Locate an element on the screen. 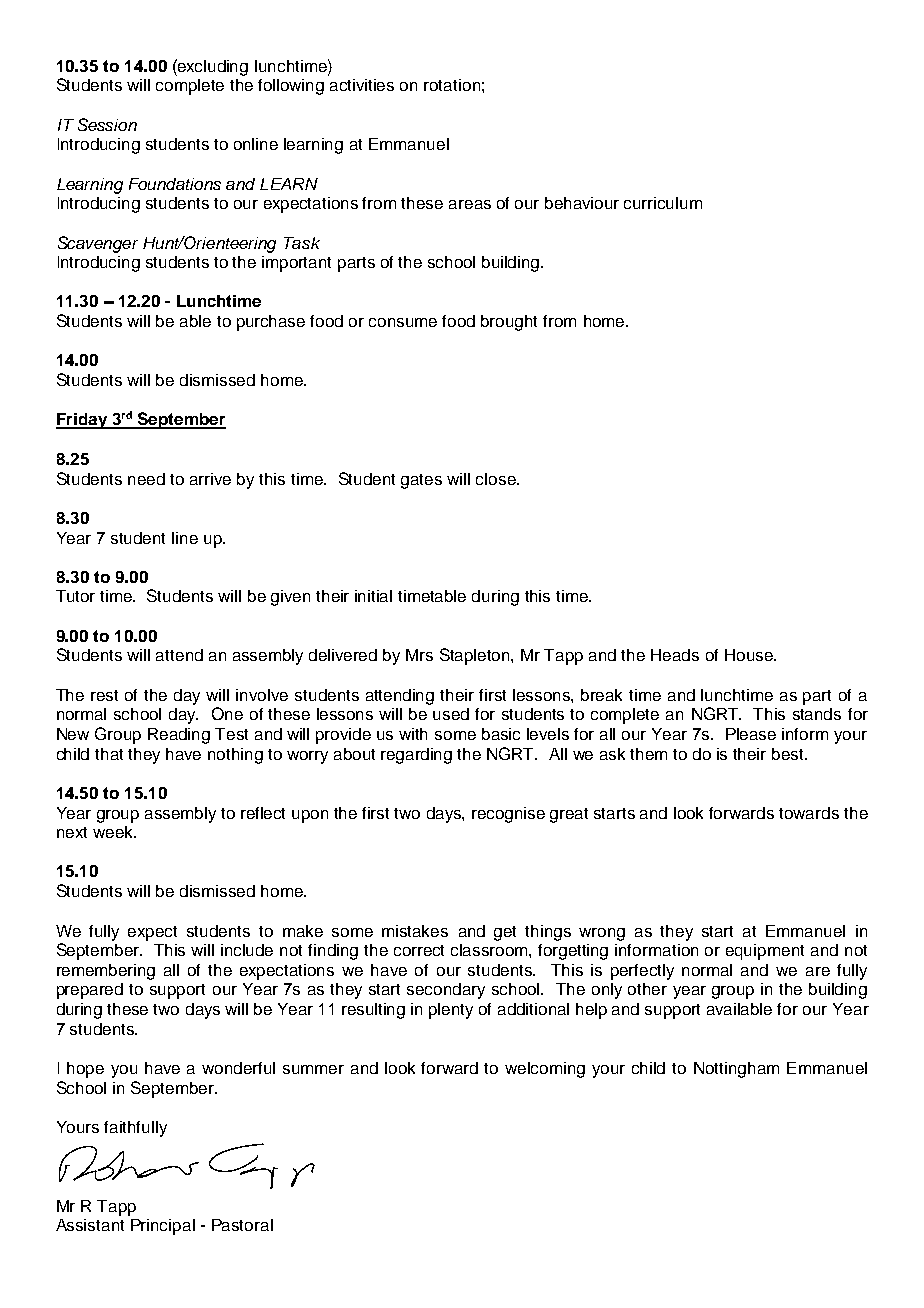 Image resolution: width=924 pixels, height=1308 pixels. curriculum is located at coordinates (663, 203).
